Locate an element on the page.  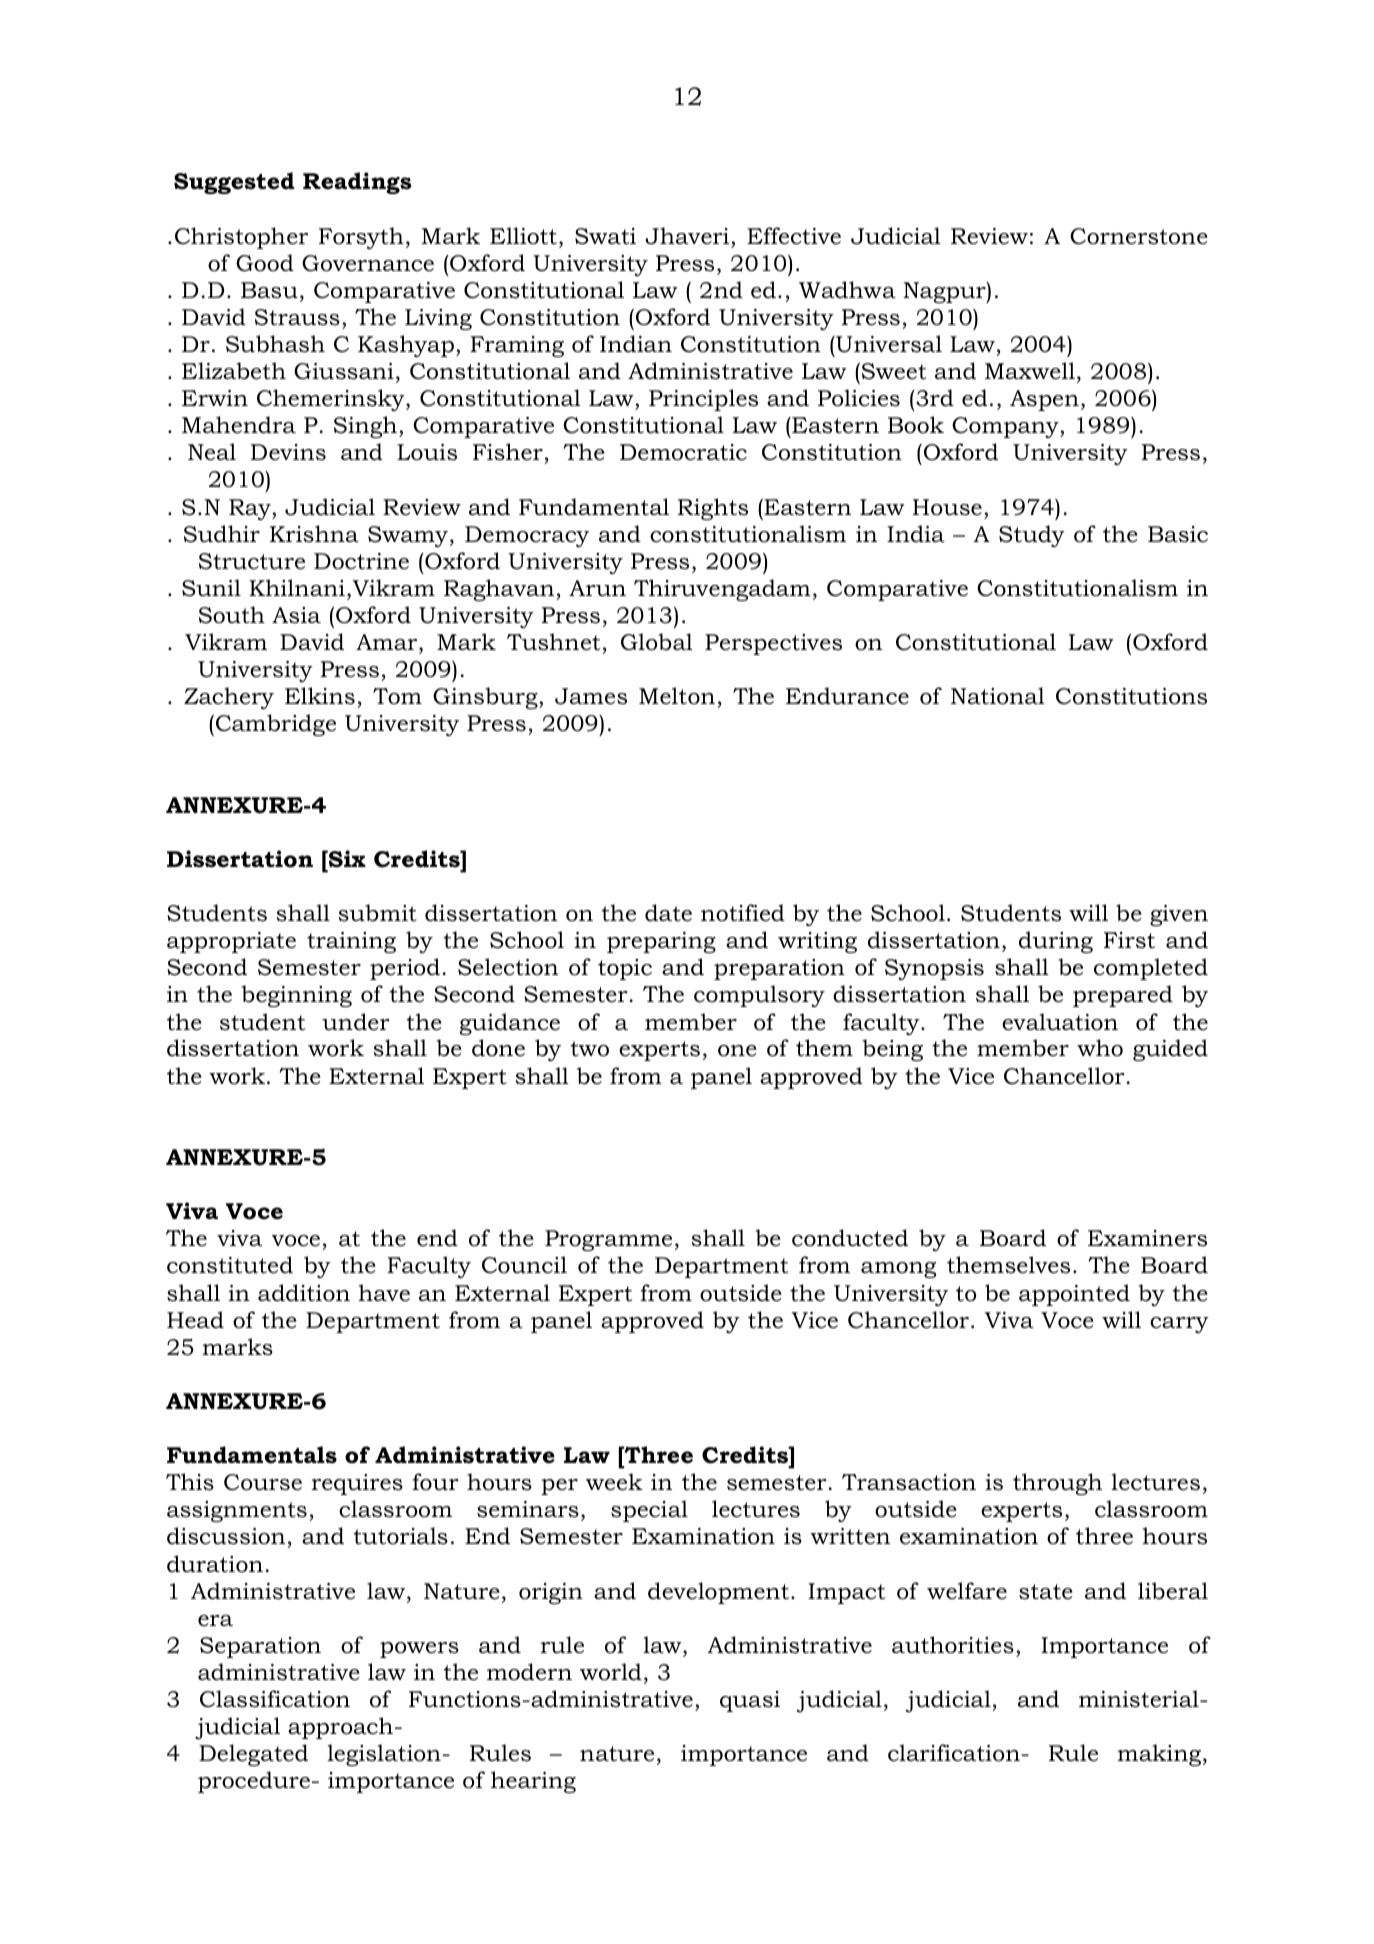
Melton is located at coordinates (677, 696).
